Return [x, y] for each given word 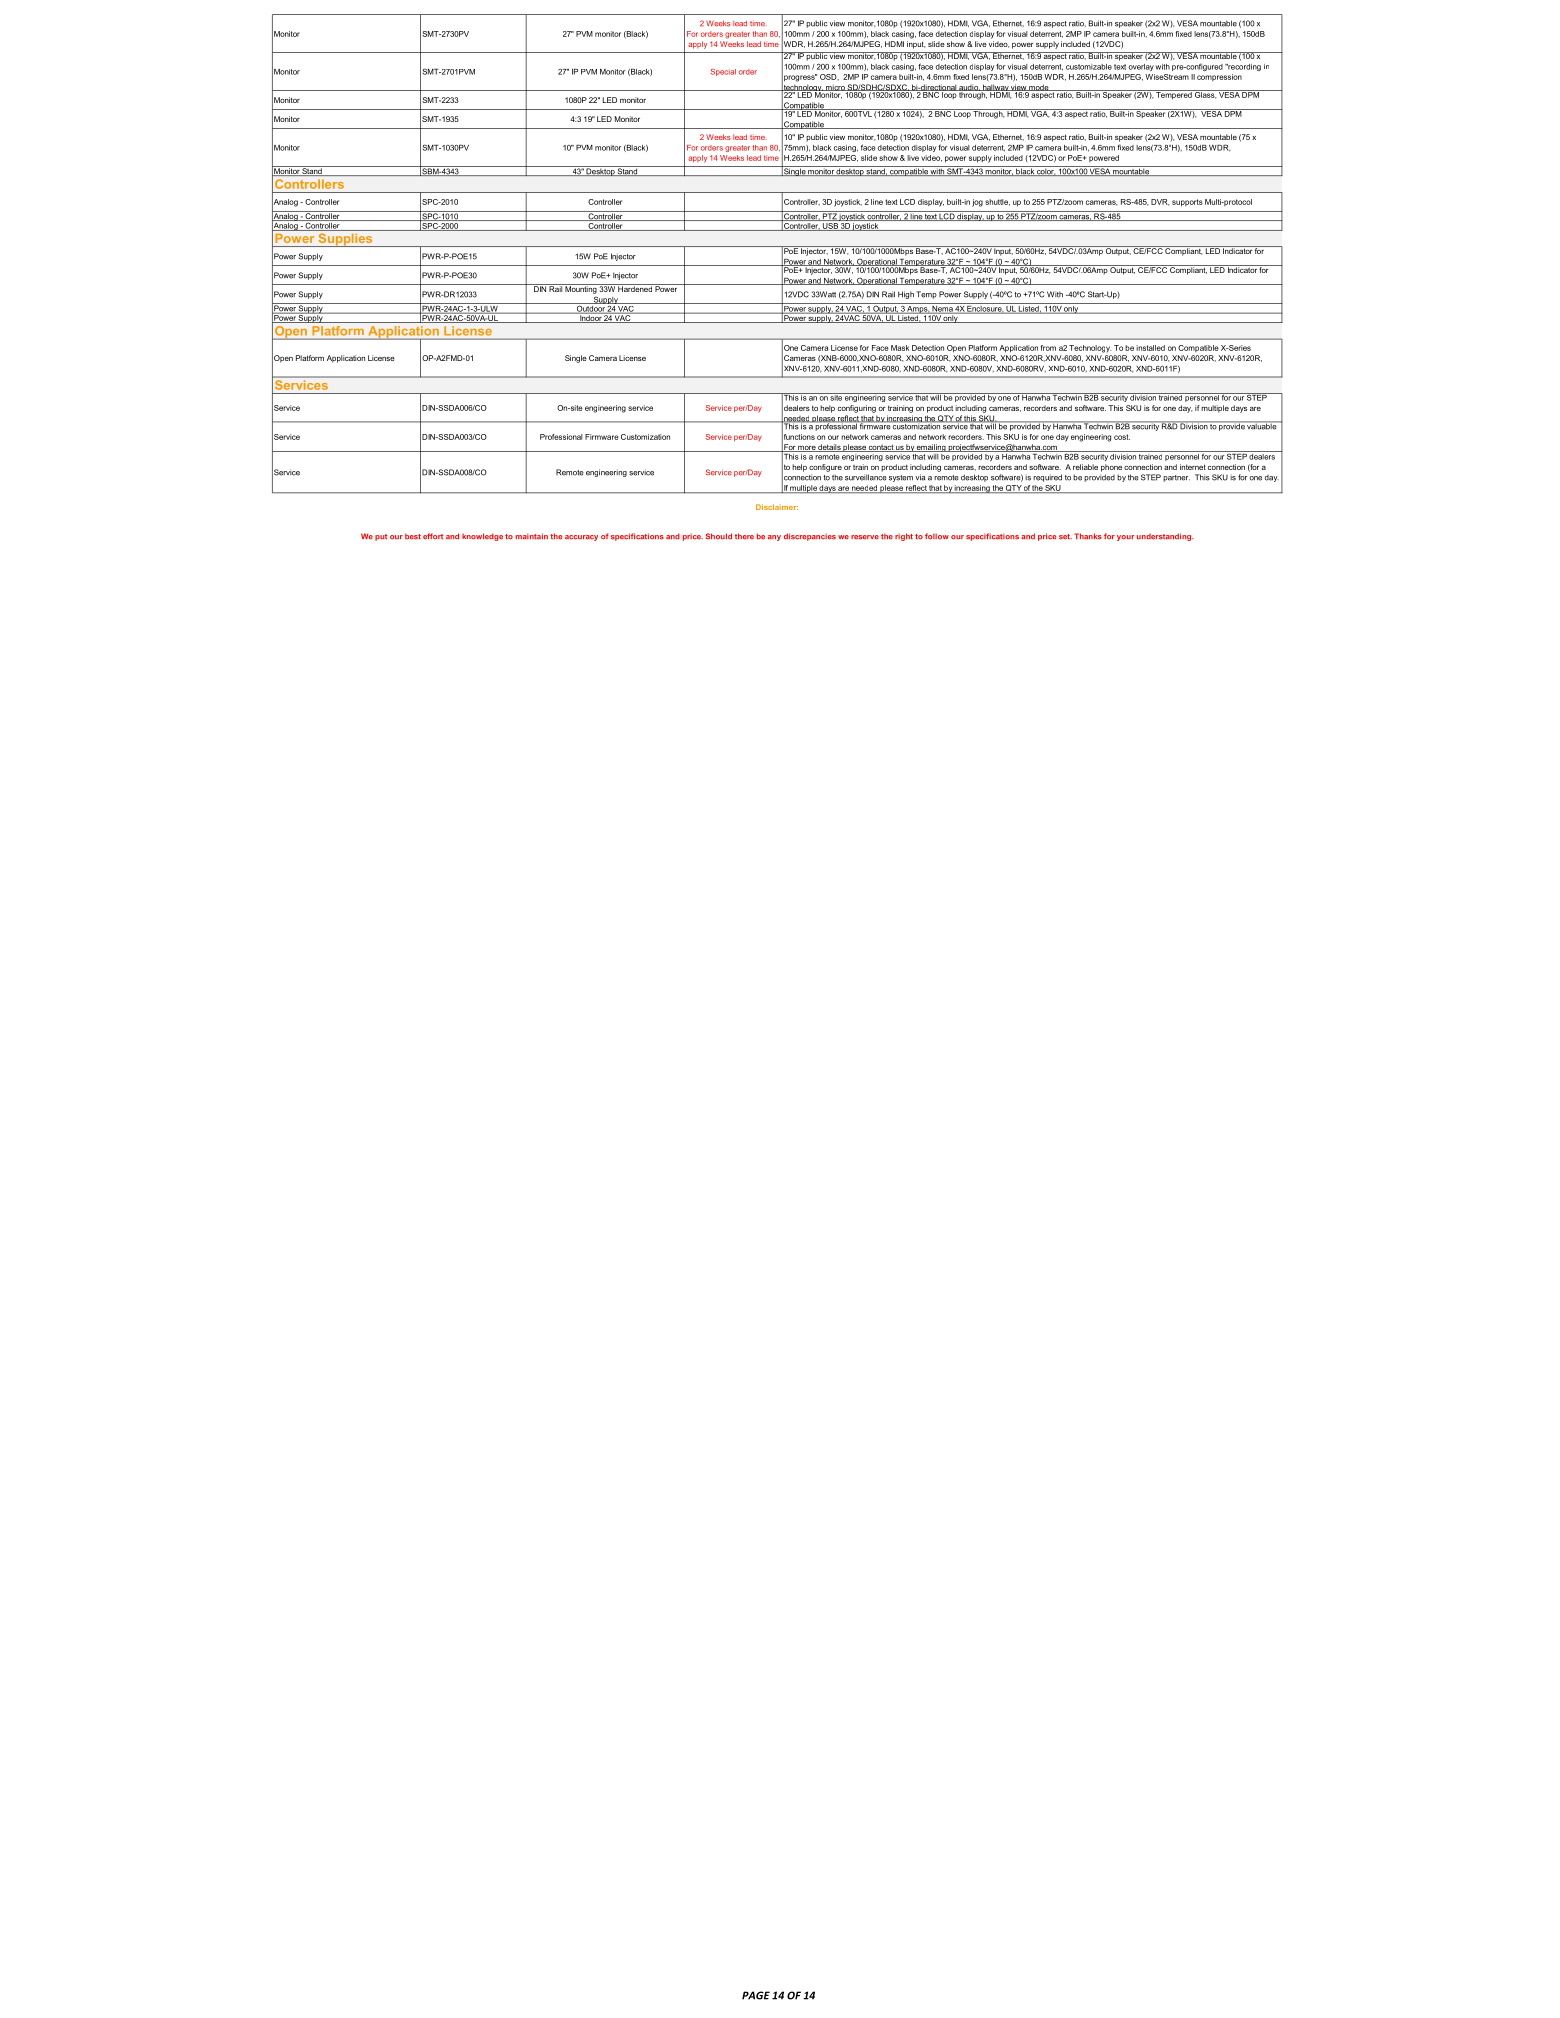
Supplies [345, 240]
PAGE [756, 1995]
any [774, 538]
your [1125, 538]
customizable [1089, 67]
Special [723, 72]
